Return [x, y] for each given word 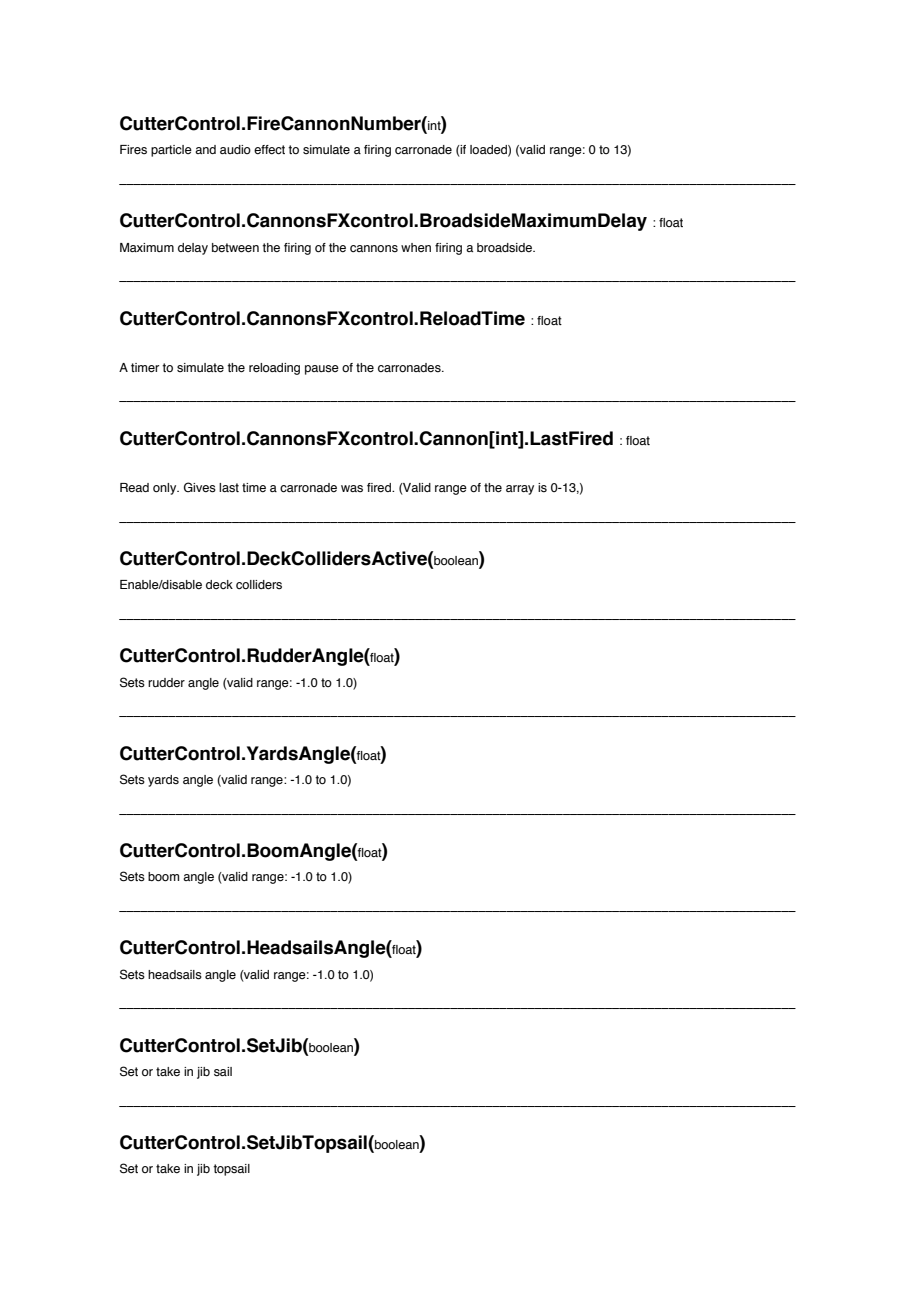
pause [322, 370]
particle [171, 151]
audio [235, 149]
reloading [274, 369]
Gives [200, 487]
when [416, 247]
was [352, 489]
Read [134, 487]
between [235, 248]
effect [269, 150]
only [166, 489]
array [520, 490]
